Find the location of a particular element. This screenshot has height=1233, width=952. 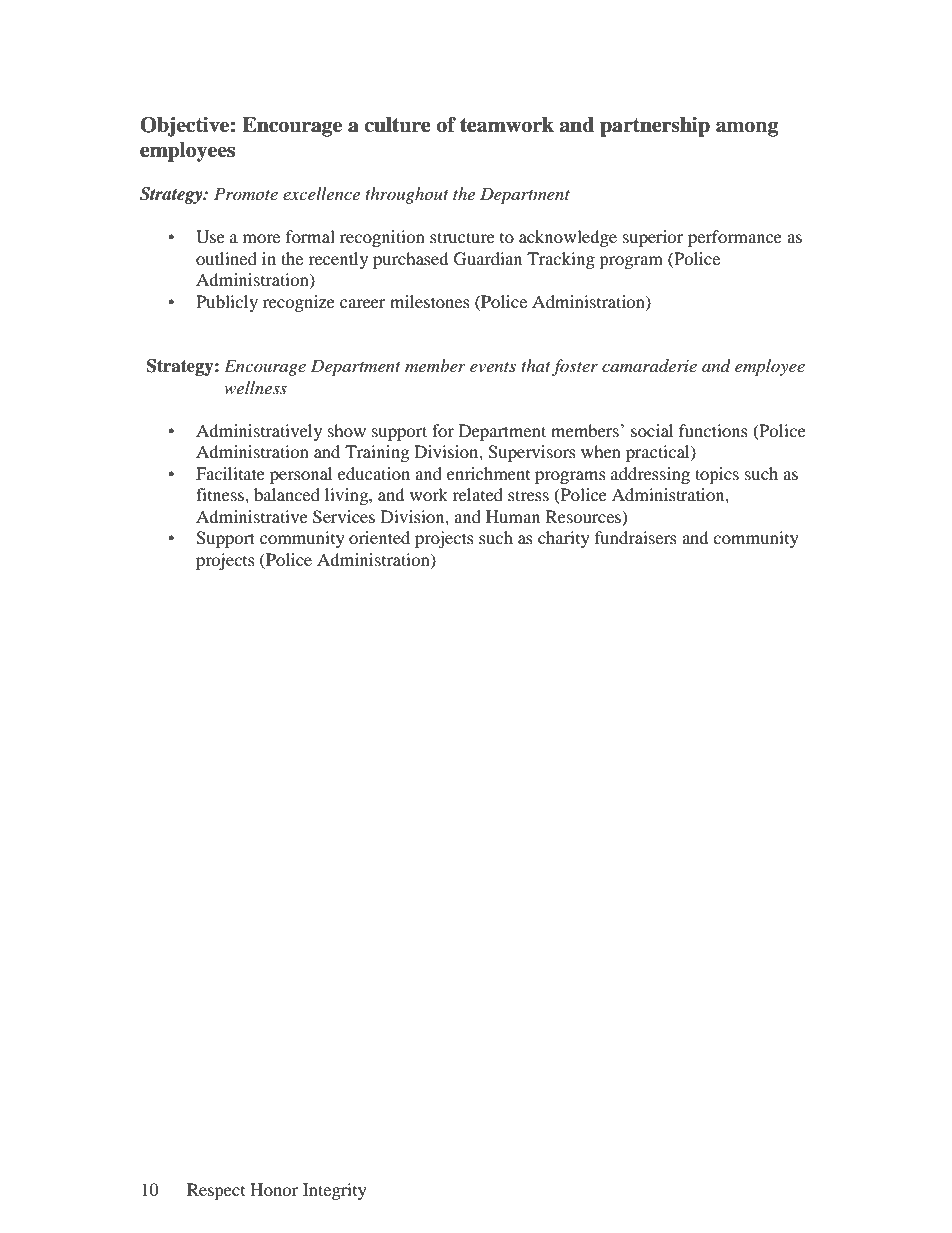

throughout is located at coordinates (407, 195).
